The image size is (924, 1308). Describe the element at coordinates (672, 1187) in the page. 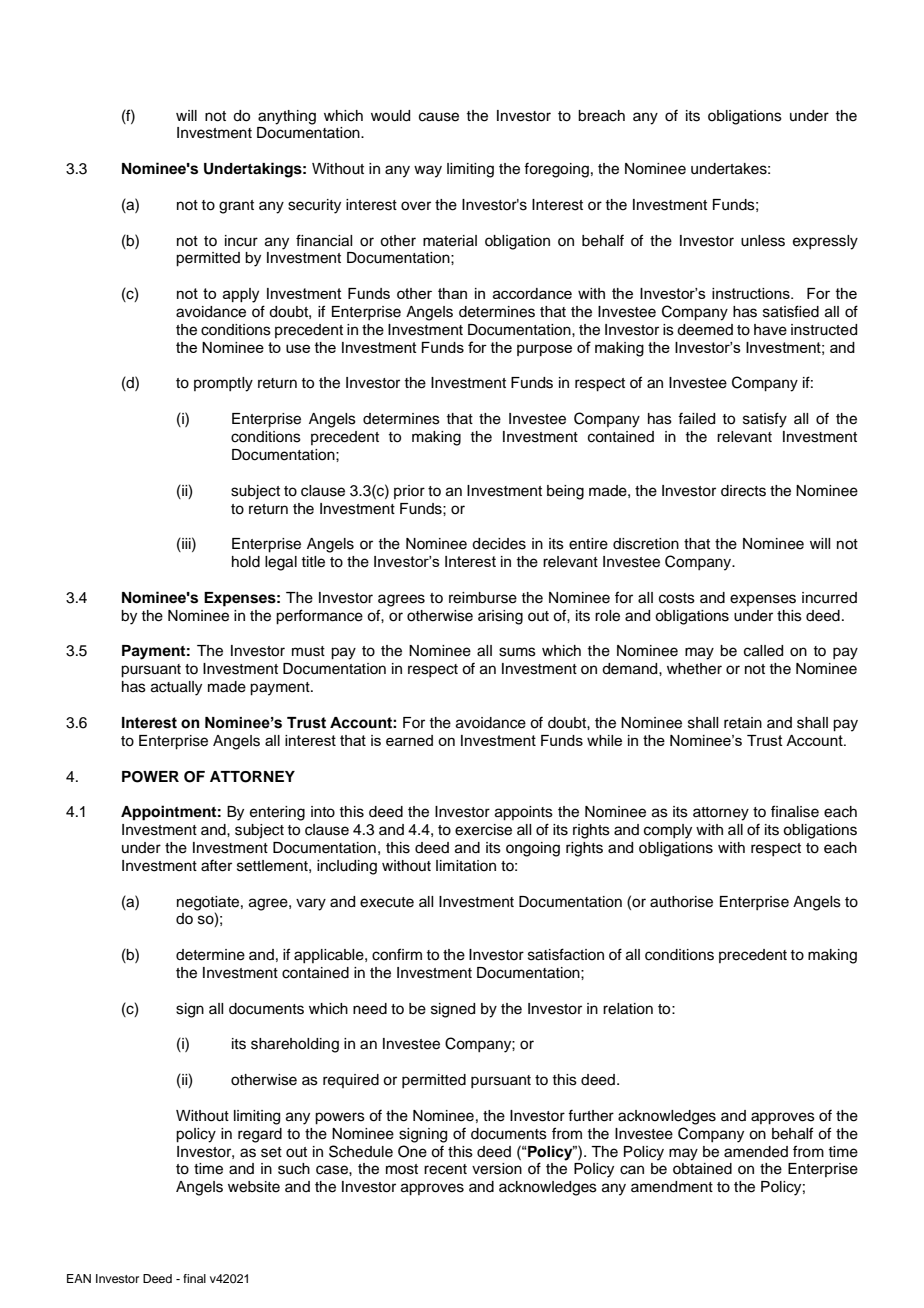

I see `amendment` at that location.
